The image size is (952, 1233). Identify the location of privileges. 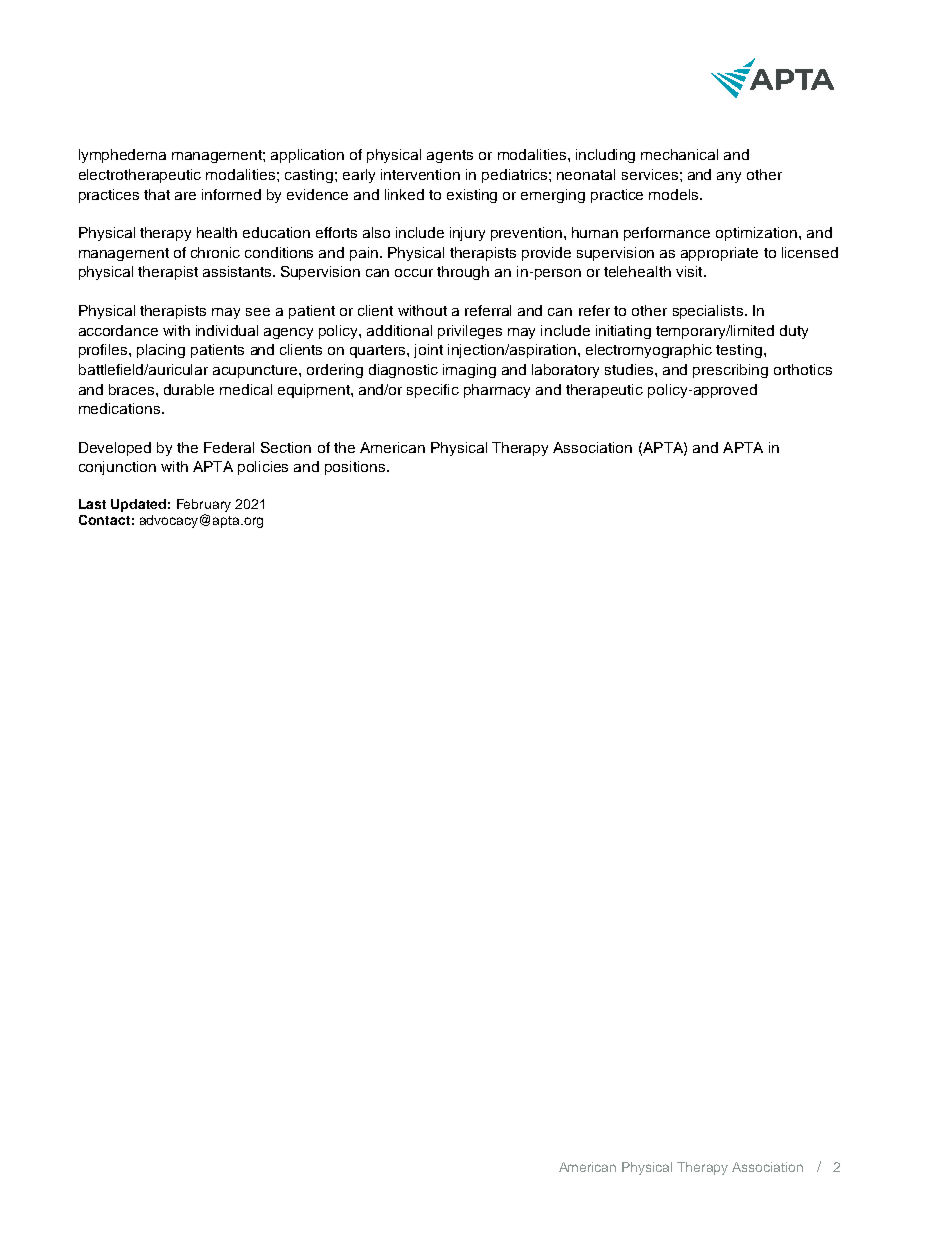
(470, 332).
